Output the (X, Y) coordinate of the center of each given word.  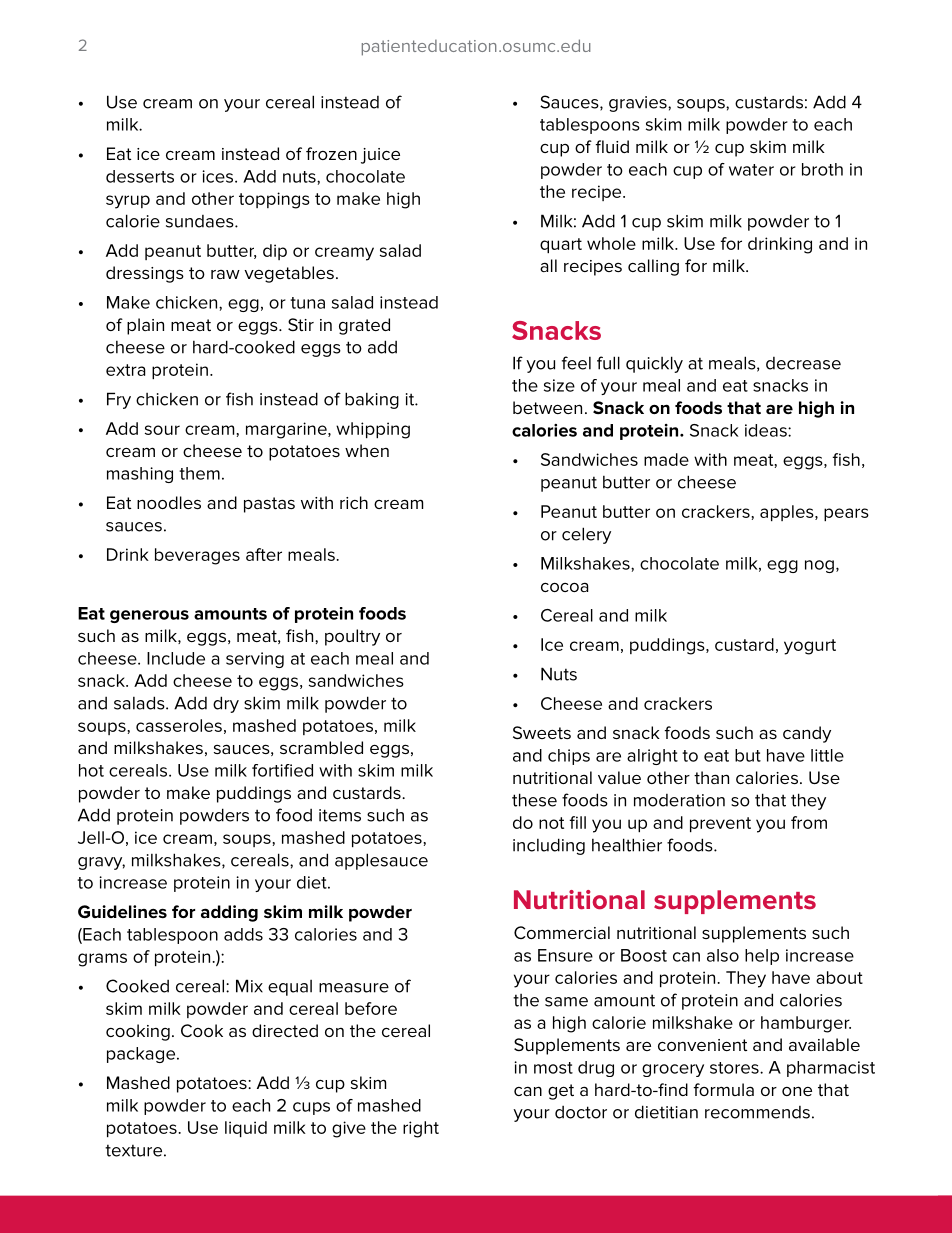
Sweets (542, 732)
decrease (803, 363)
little (827, 755)
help (762, 957)
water (751, 170)
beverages (197, 556)
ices (219, 176)
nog (819, 566)
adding (229, 913)
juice (380, 156)
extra (125, 370)
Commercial (562, 932)
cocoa (564, 587)
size (559, 385)
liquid (246, 1129)
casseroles (179, 725)
